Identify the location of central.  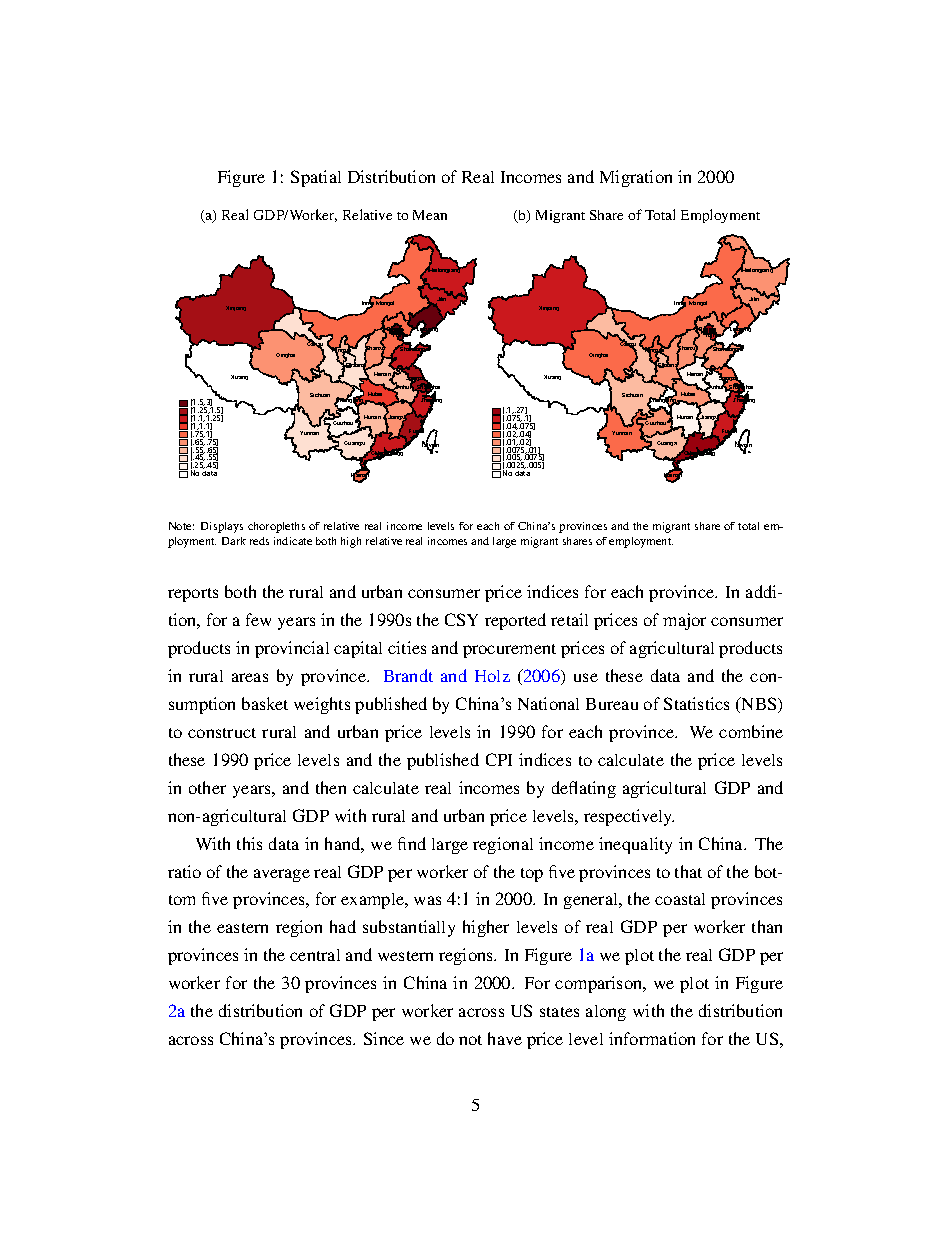
(315, 955).
